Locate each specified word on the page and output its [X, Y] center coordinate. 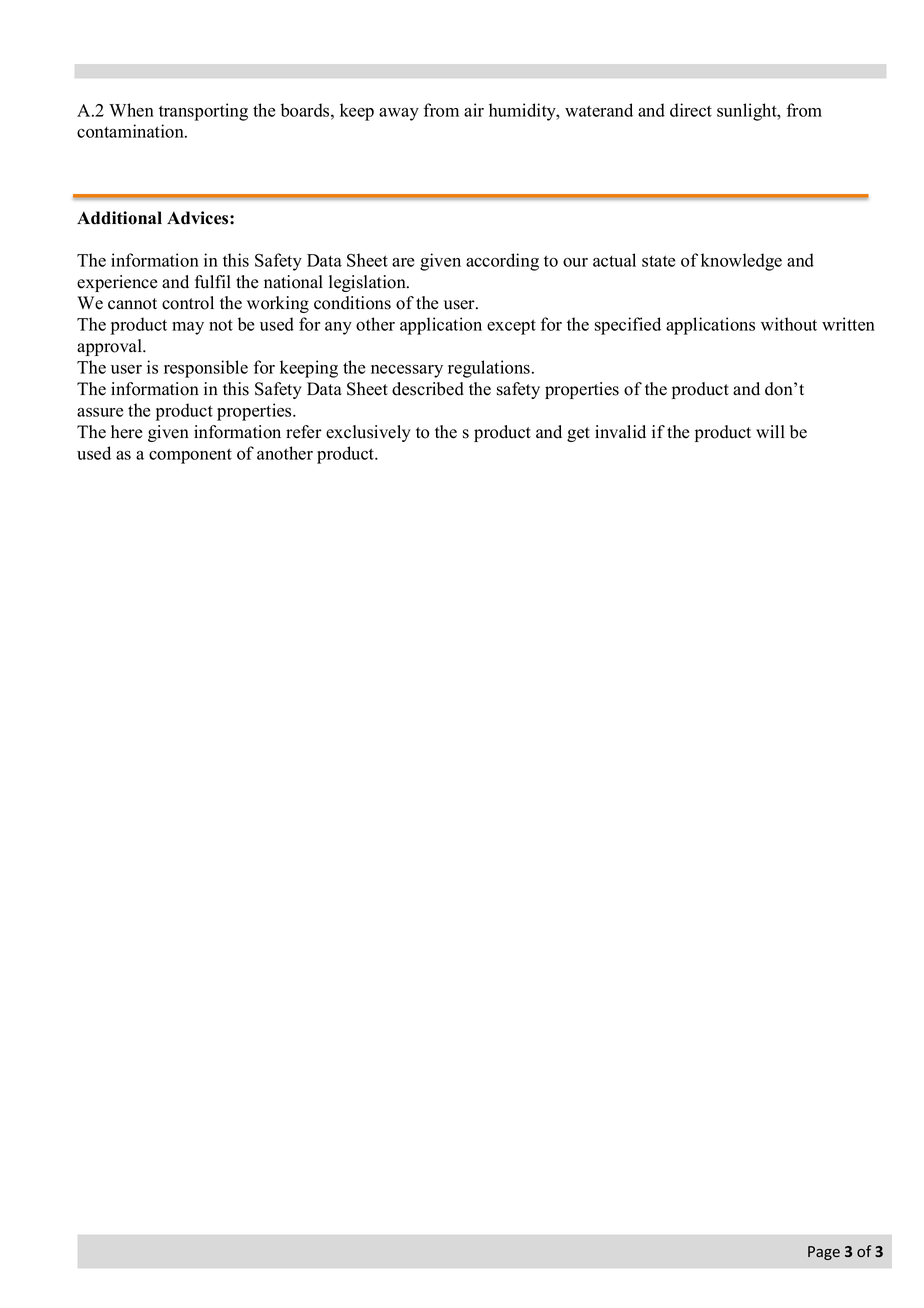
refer [304, 432]
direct [691, 110]
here [126, 432]
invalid [620, 432]
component [190, 456]
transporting [203, 112]
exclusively [368, 433]
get [578, 434]
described [428, 389]
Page [824, 1253]
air [474, 110]
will [770, 431]
